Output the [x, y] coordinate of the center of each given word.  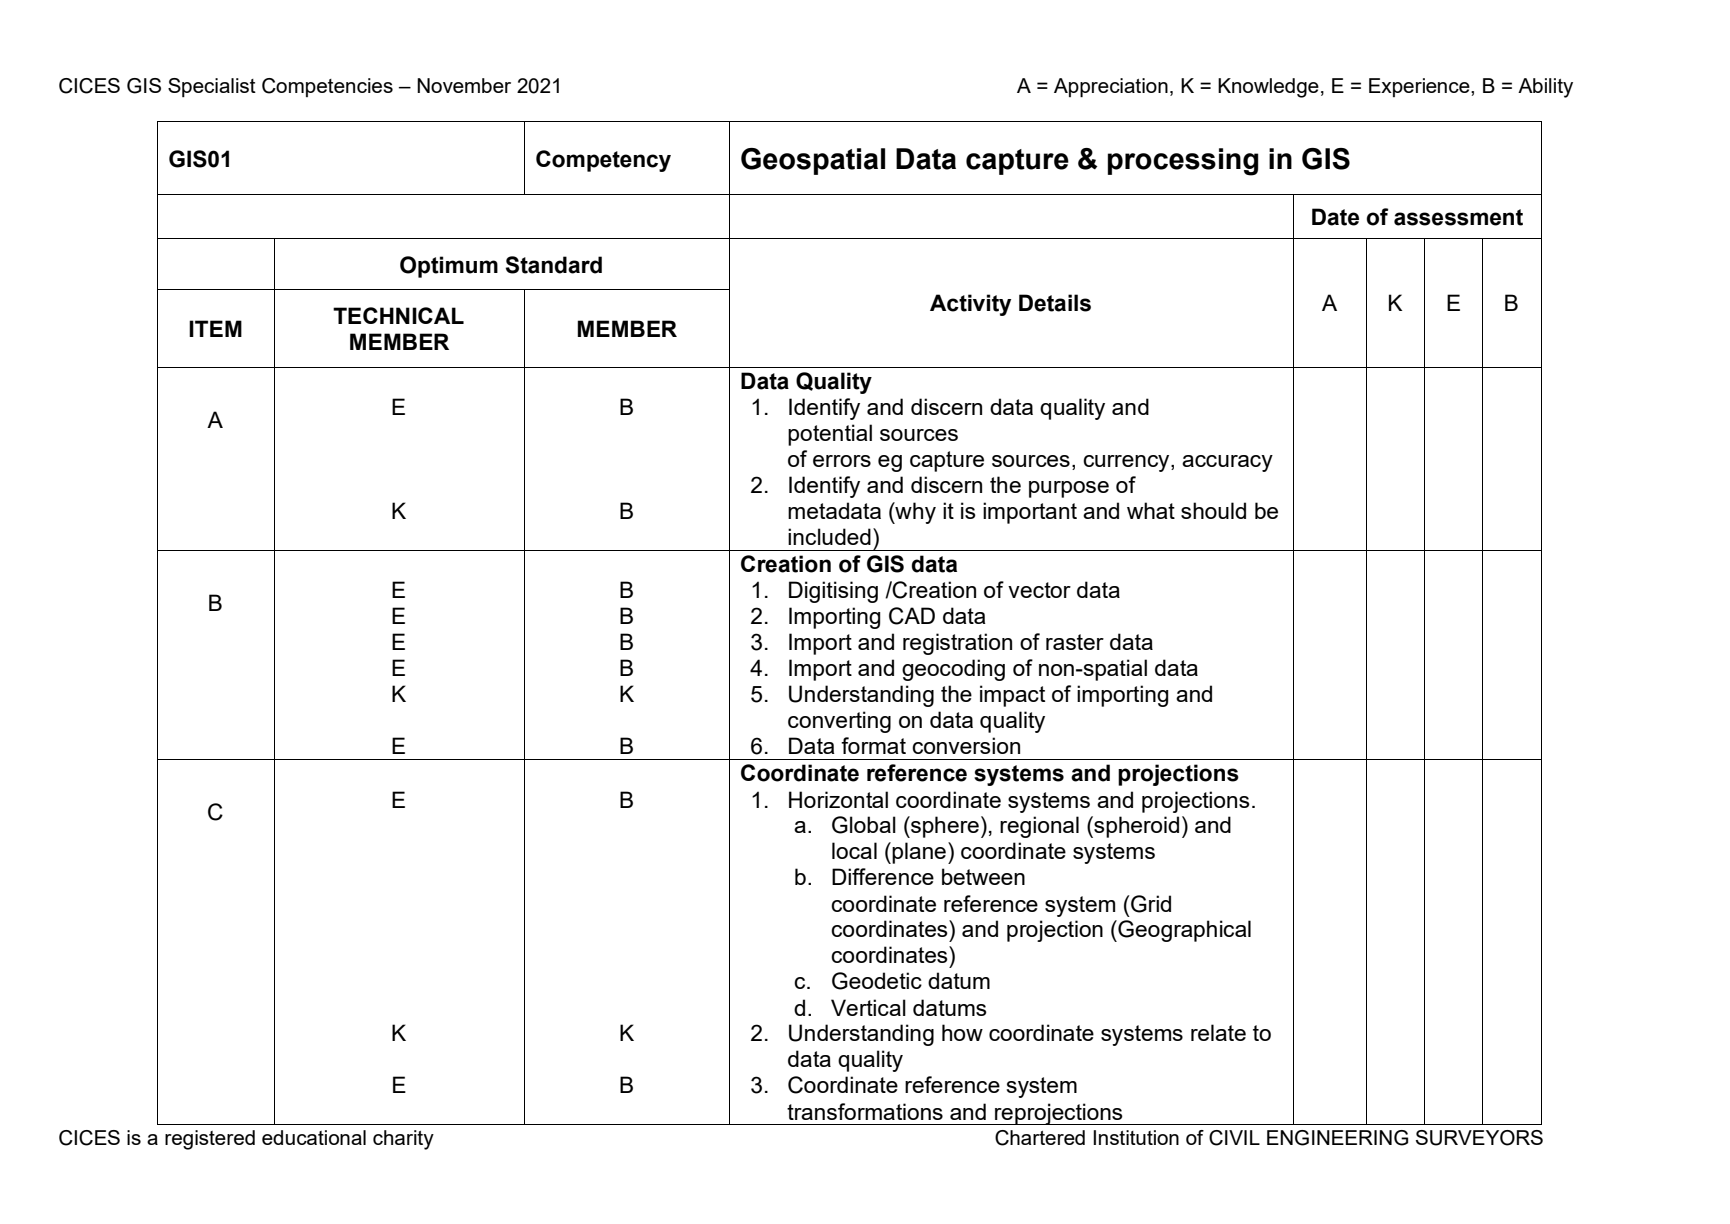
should [1213, 510]
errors [842, 461]
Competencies [327, 87]
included [829, 536]
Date [1335, 217]
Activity [970, 305]
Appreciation [1111, 88]
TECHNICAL [398, 315]
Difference [883, 876]
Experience [1420, 87]
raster [1075, 642]
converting [839, 722]
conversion [966, 745]
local [854, 850]
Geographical [1183, 931]
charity [403, 1140]
